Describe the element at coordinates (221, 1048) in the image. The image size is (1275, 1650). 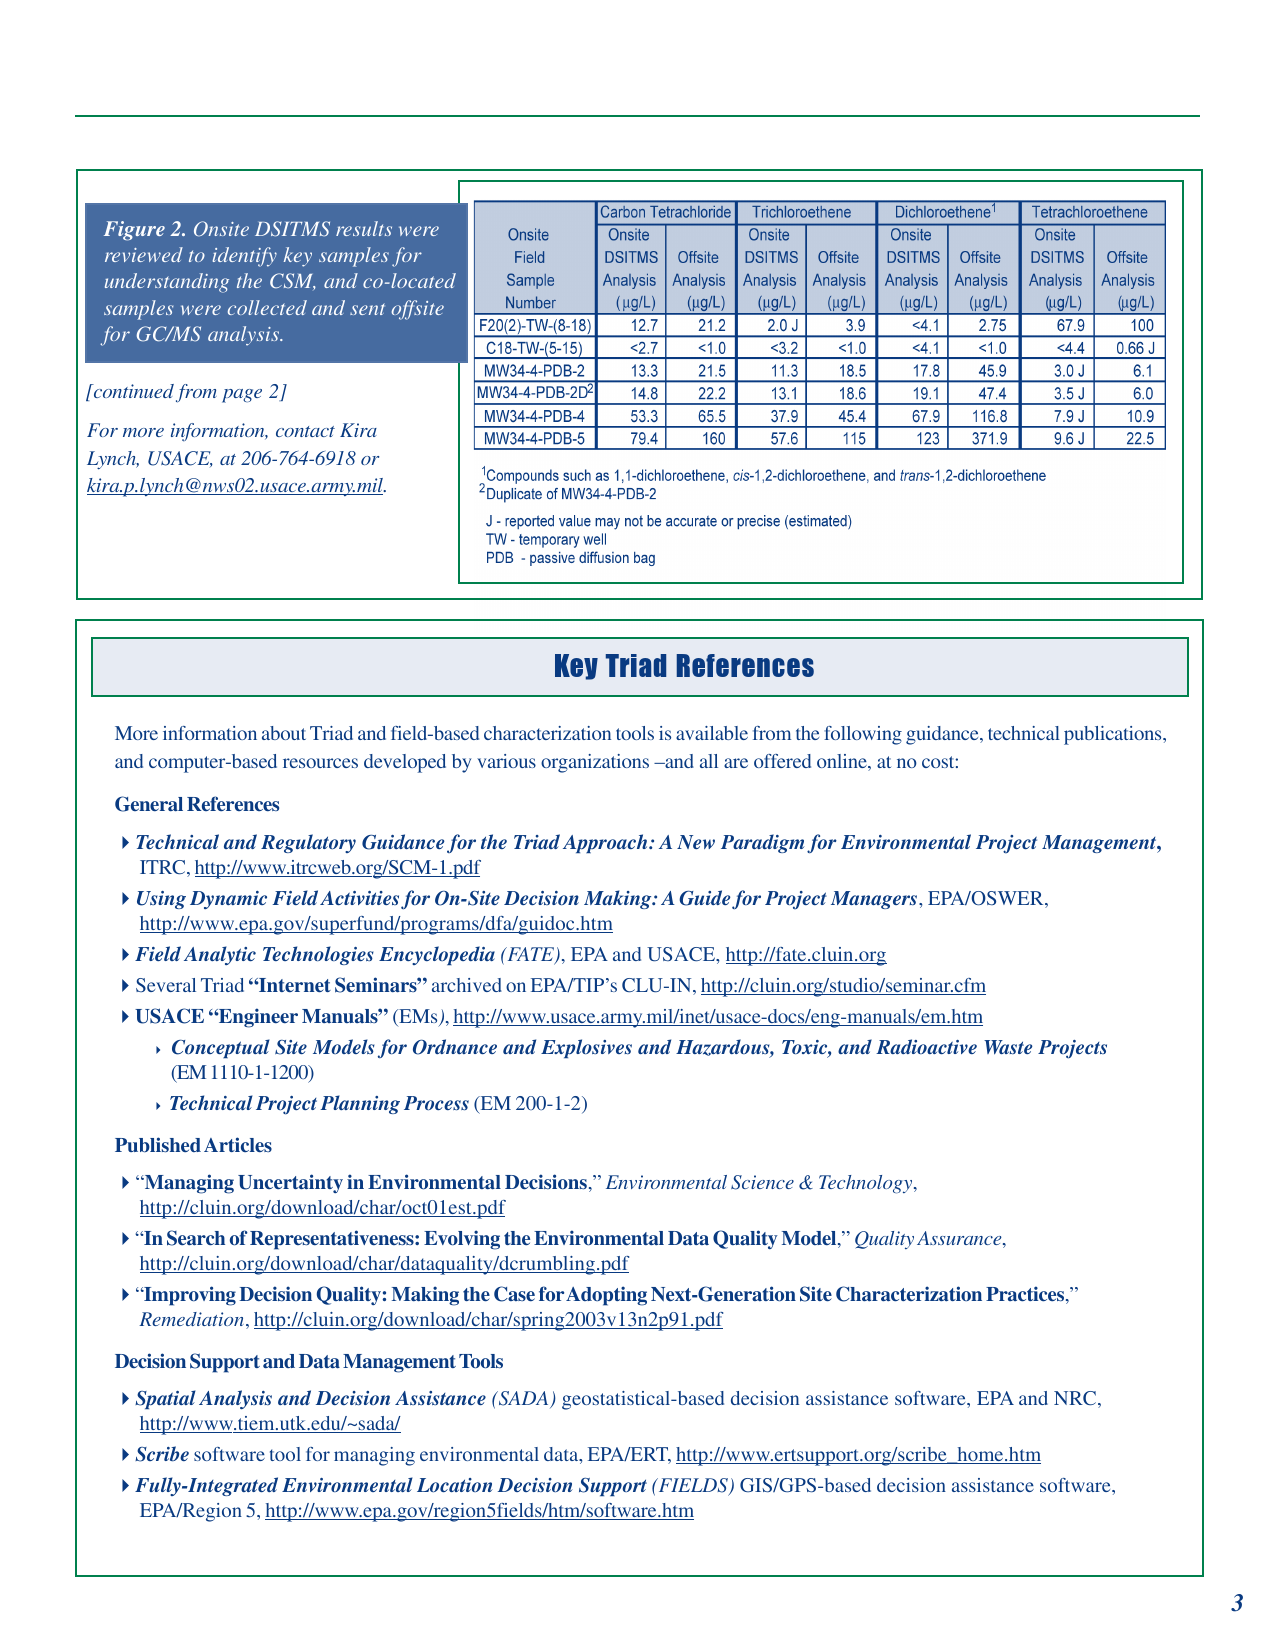
I see `Conceptual` at that location.
